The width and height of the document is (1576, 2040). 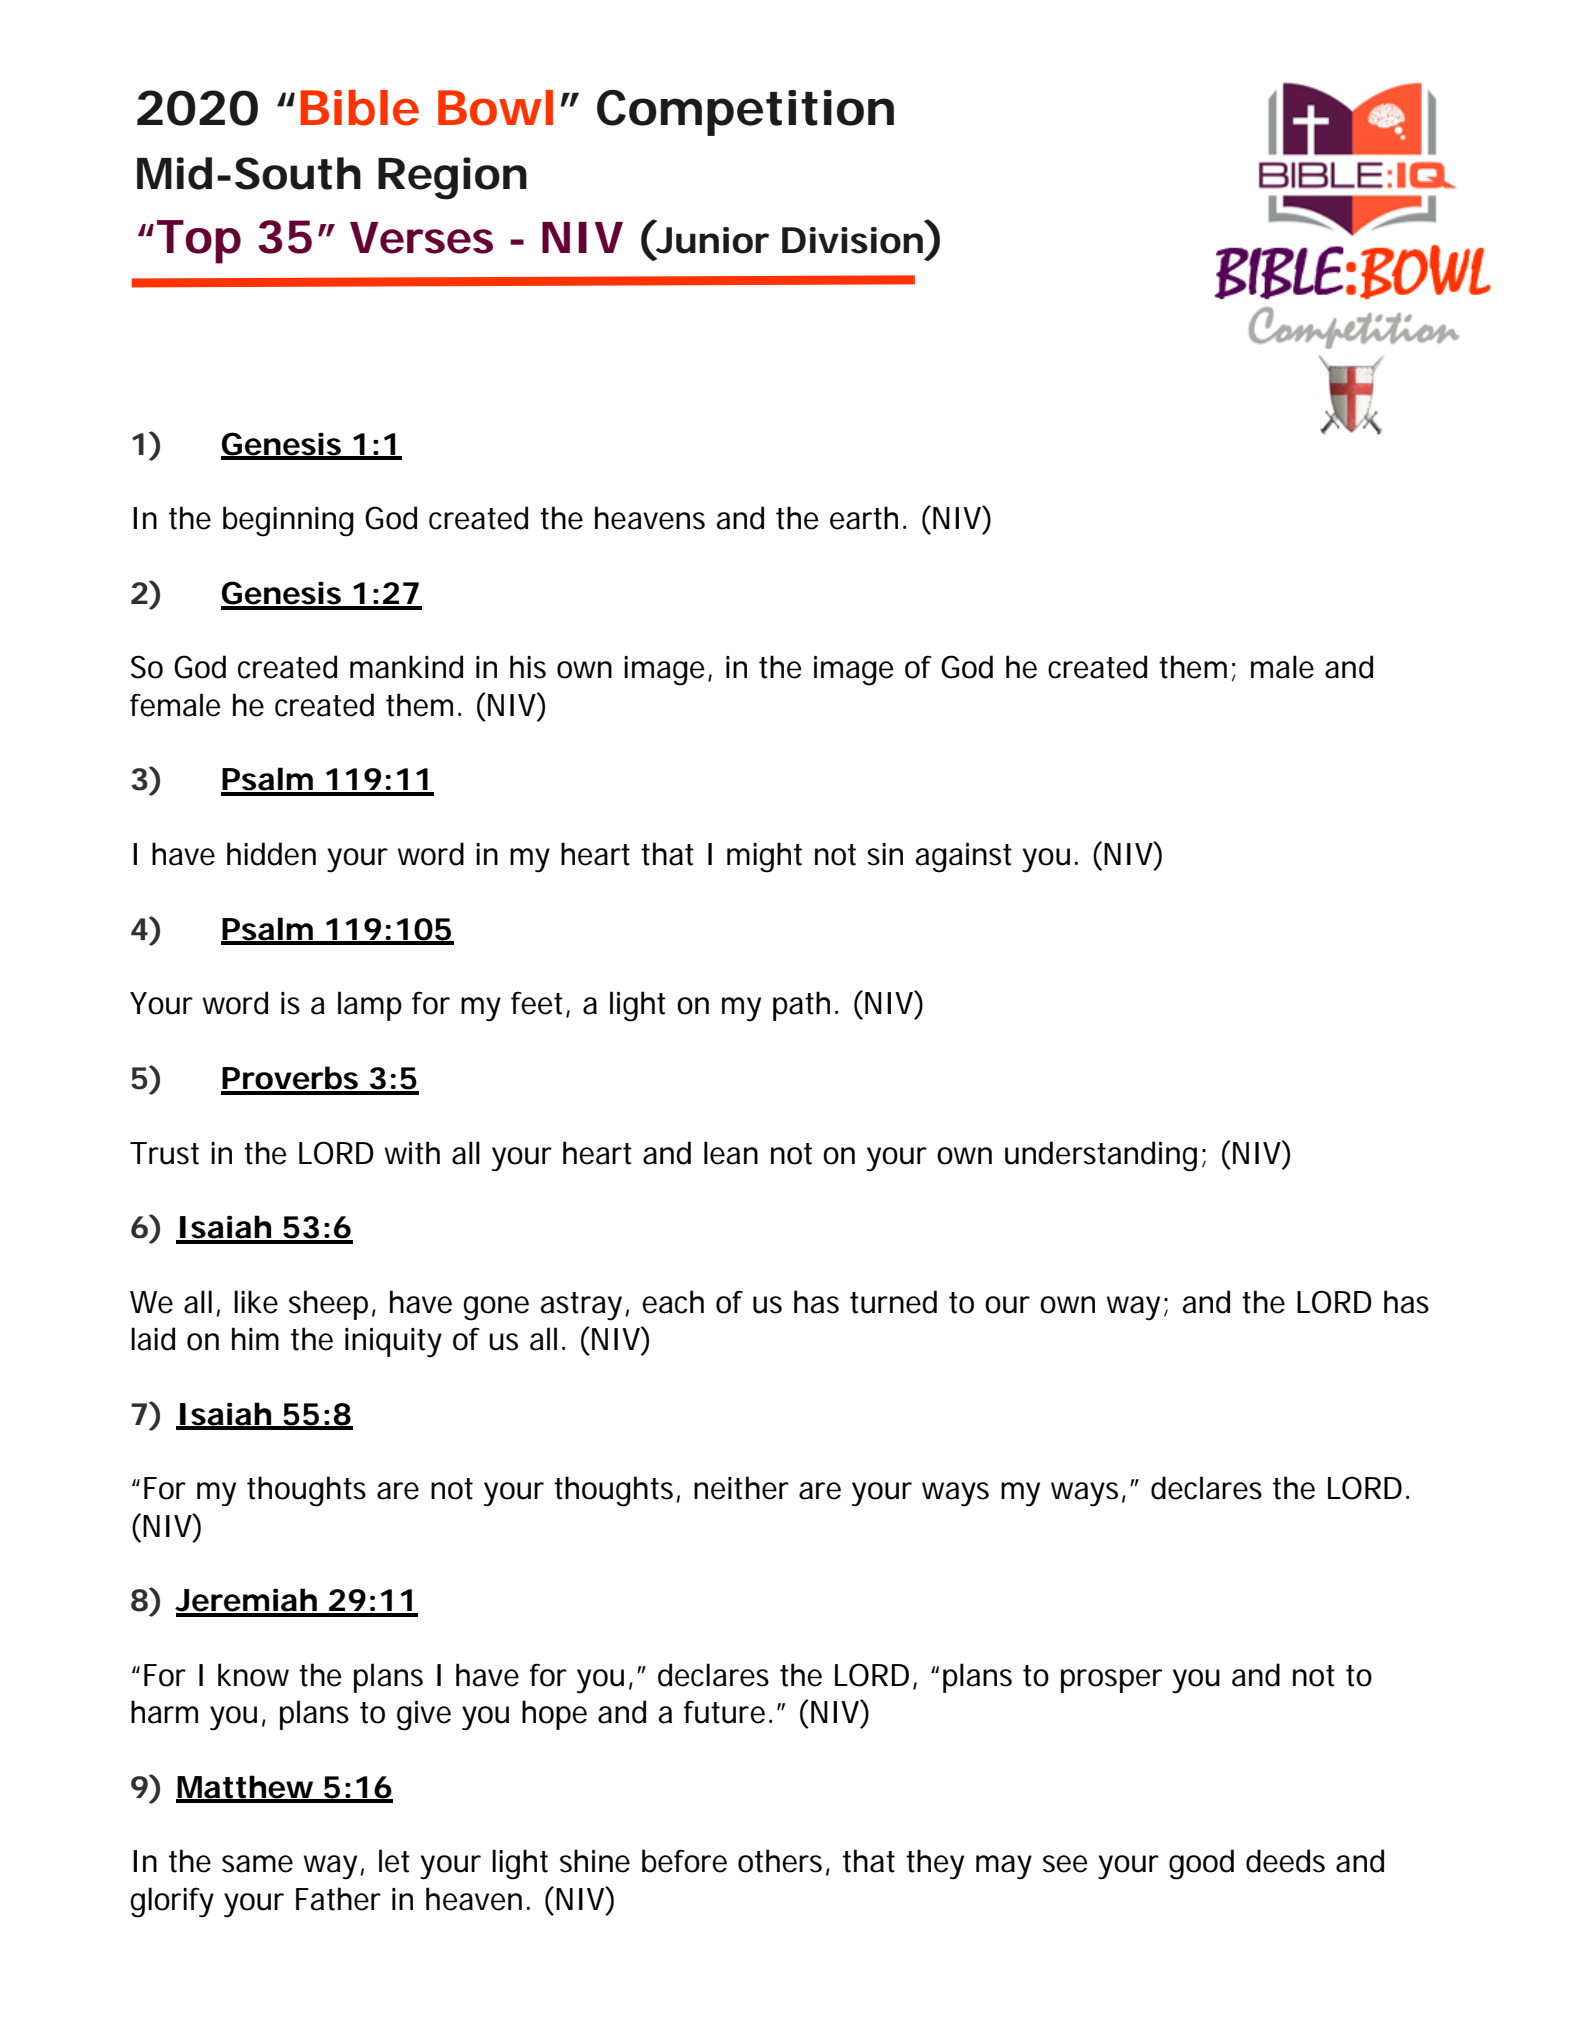 I want to click on Bible, so click(x=359, y=108).
